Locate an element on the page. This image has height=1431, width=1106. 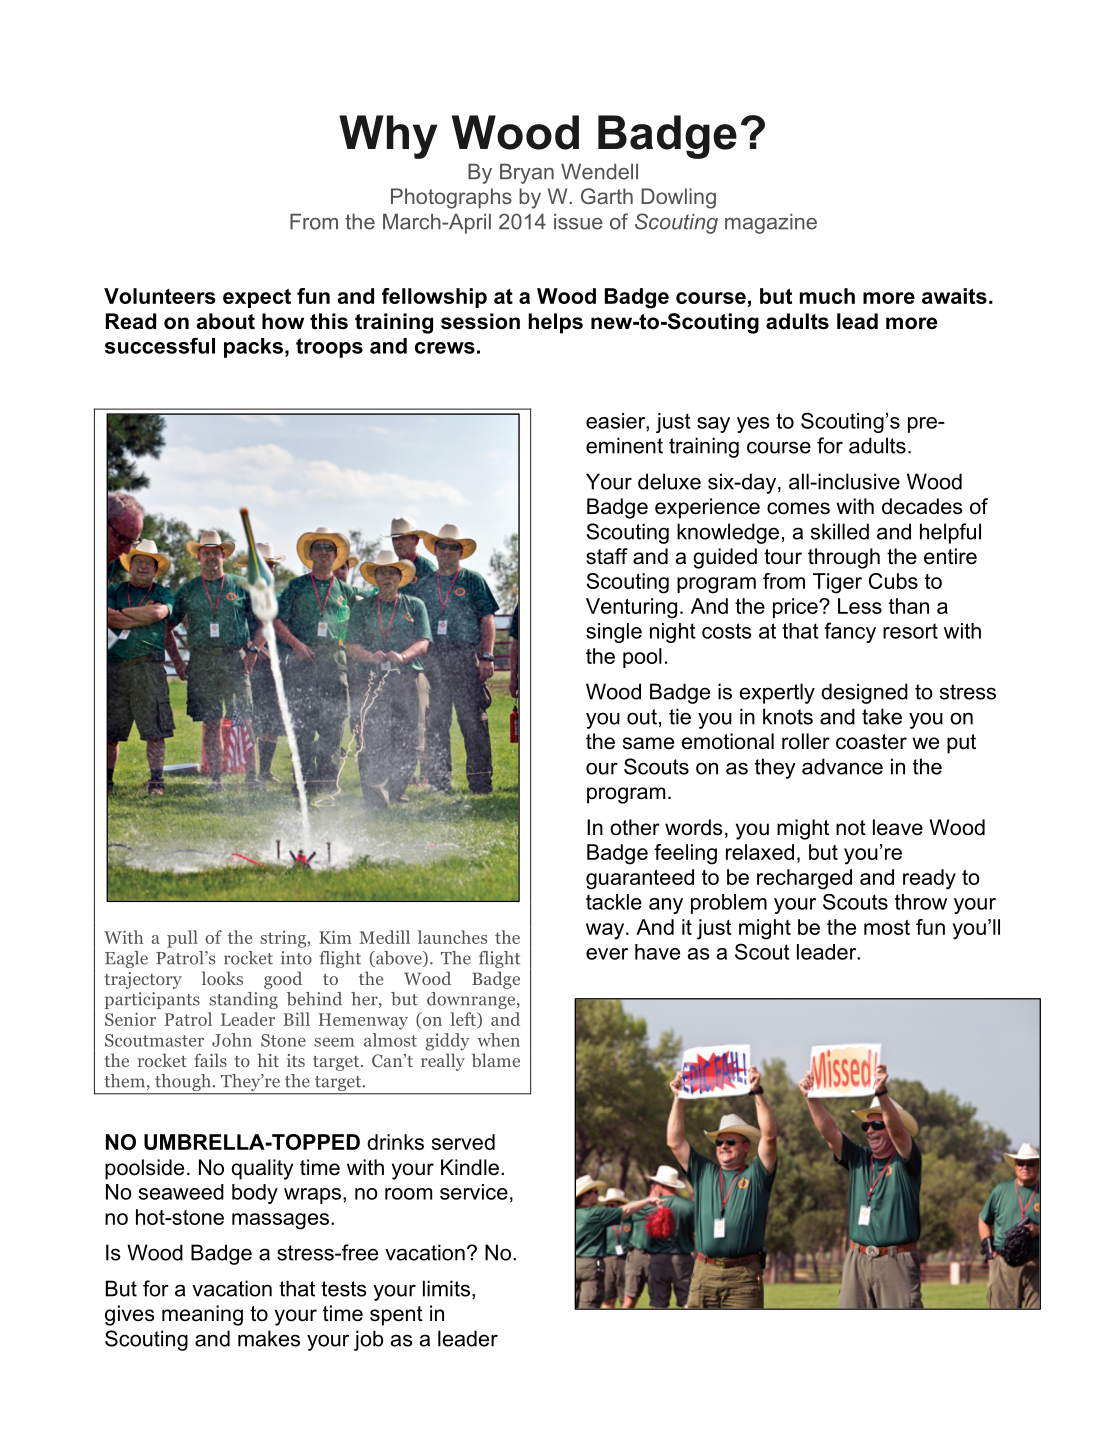
magazine is located at coordinates (771, 223).
